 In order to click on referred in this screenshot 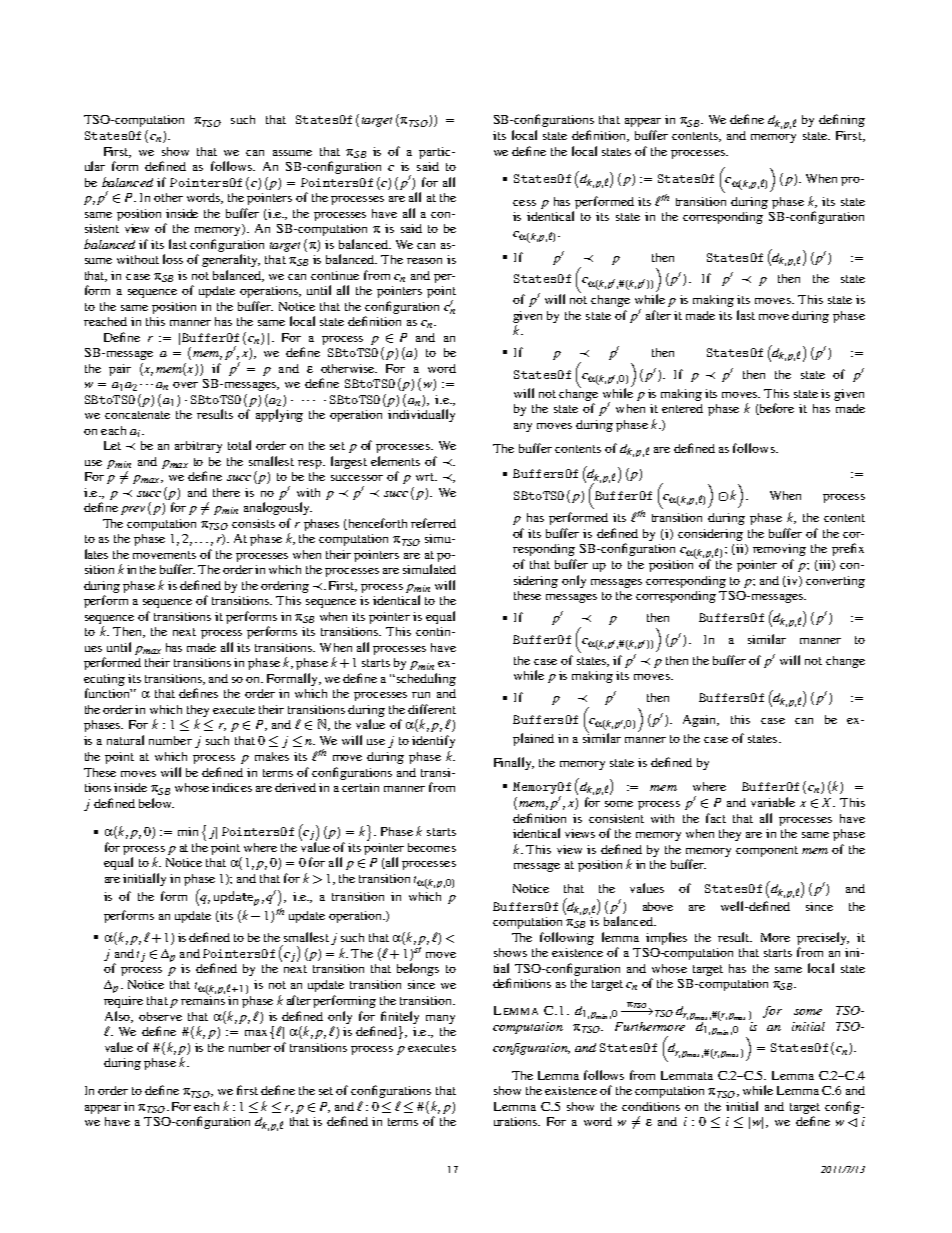, I will do `click(433, 523)`.
